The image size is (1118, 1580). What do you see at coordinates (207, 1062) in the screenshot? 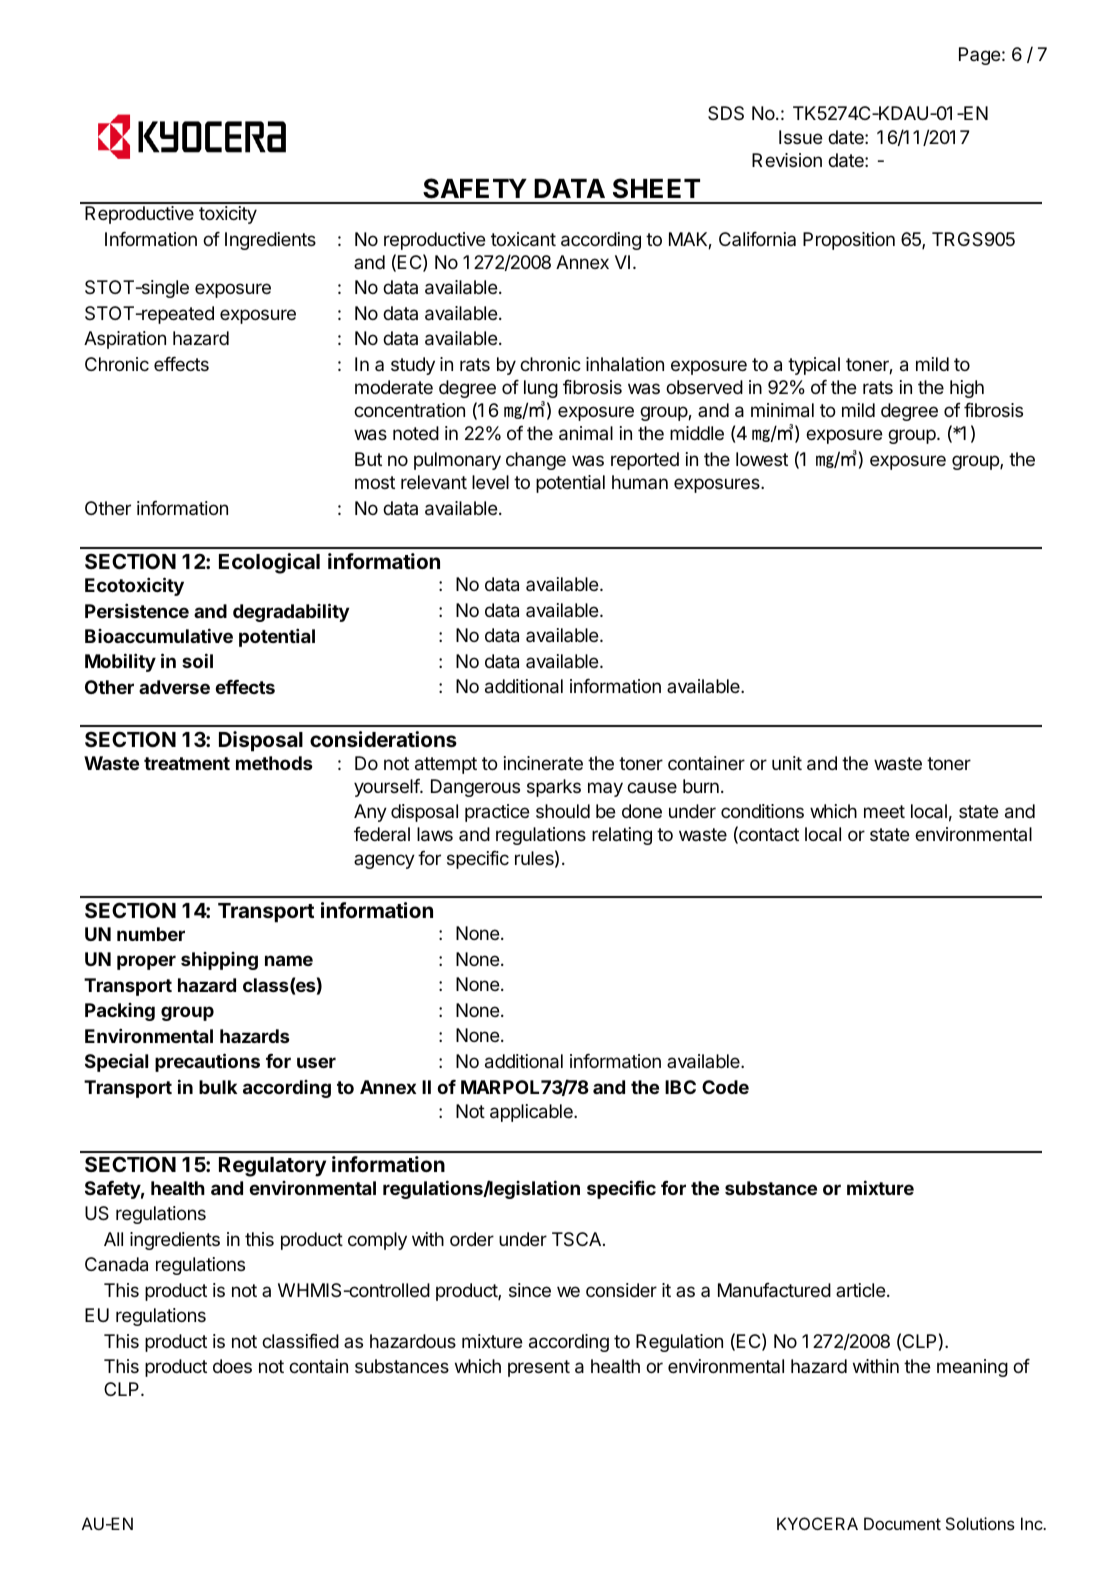
I see `precautions` at bounding box center [207, 1062].
